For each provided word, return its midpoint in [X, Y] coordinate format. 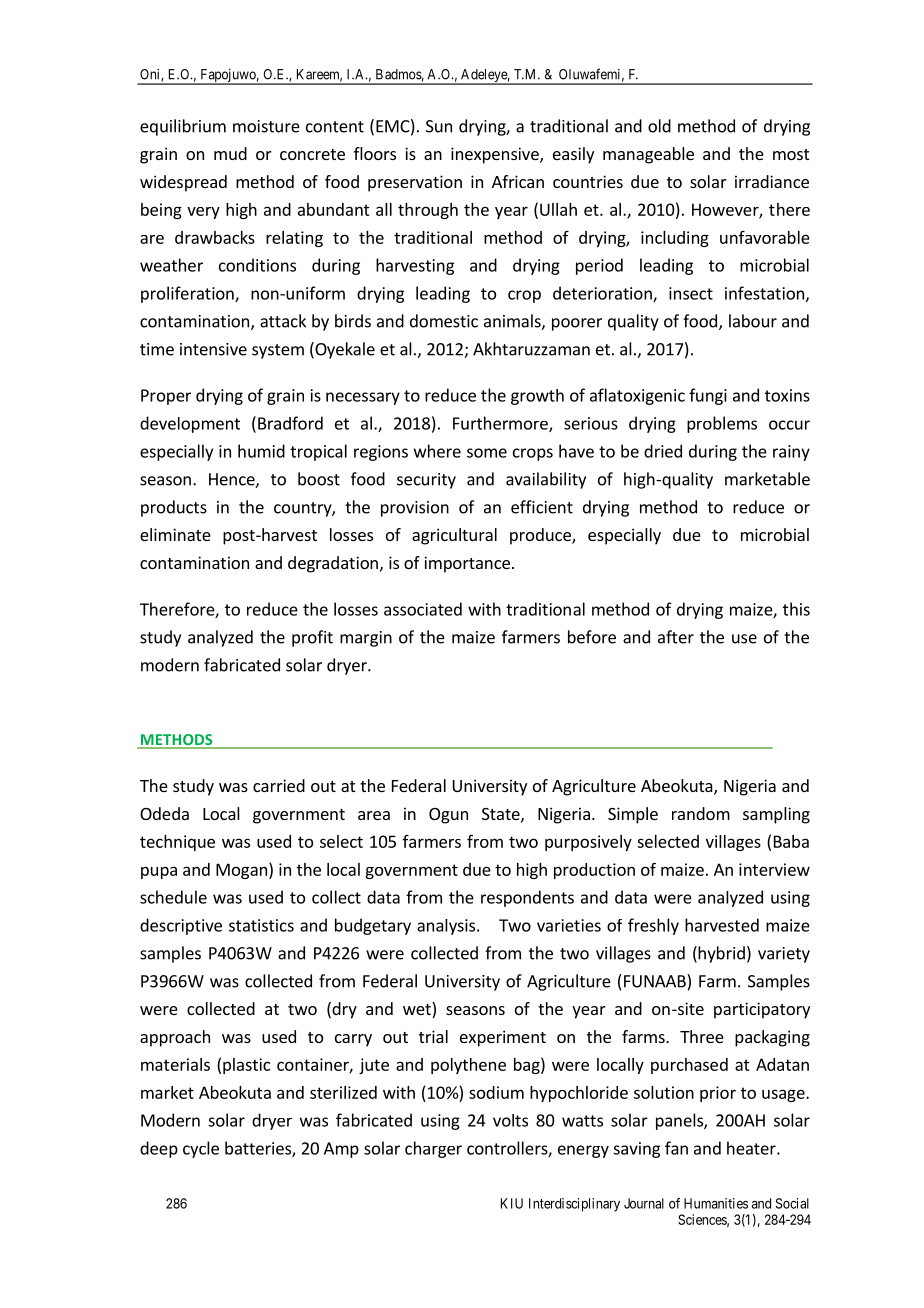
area [374, 815]
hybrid [720, 954]
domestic [444, 321]
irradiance [772, 181]
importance [467, 564]
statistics [261, 925]
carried [279, 785]
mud [230, 153]
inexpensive [496, 155]
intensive [213, 349]
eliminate [175, 534]
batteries [259, 1149]
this [796, 609]
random [701, 813]
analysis [447, 927]
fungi [708, 396]
